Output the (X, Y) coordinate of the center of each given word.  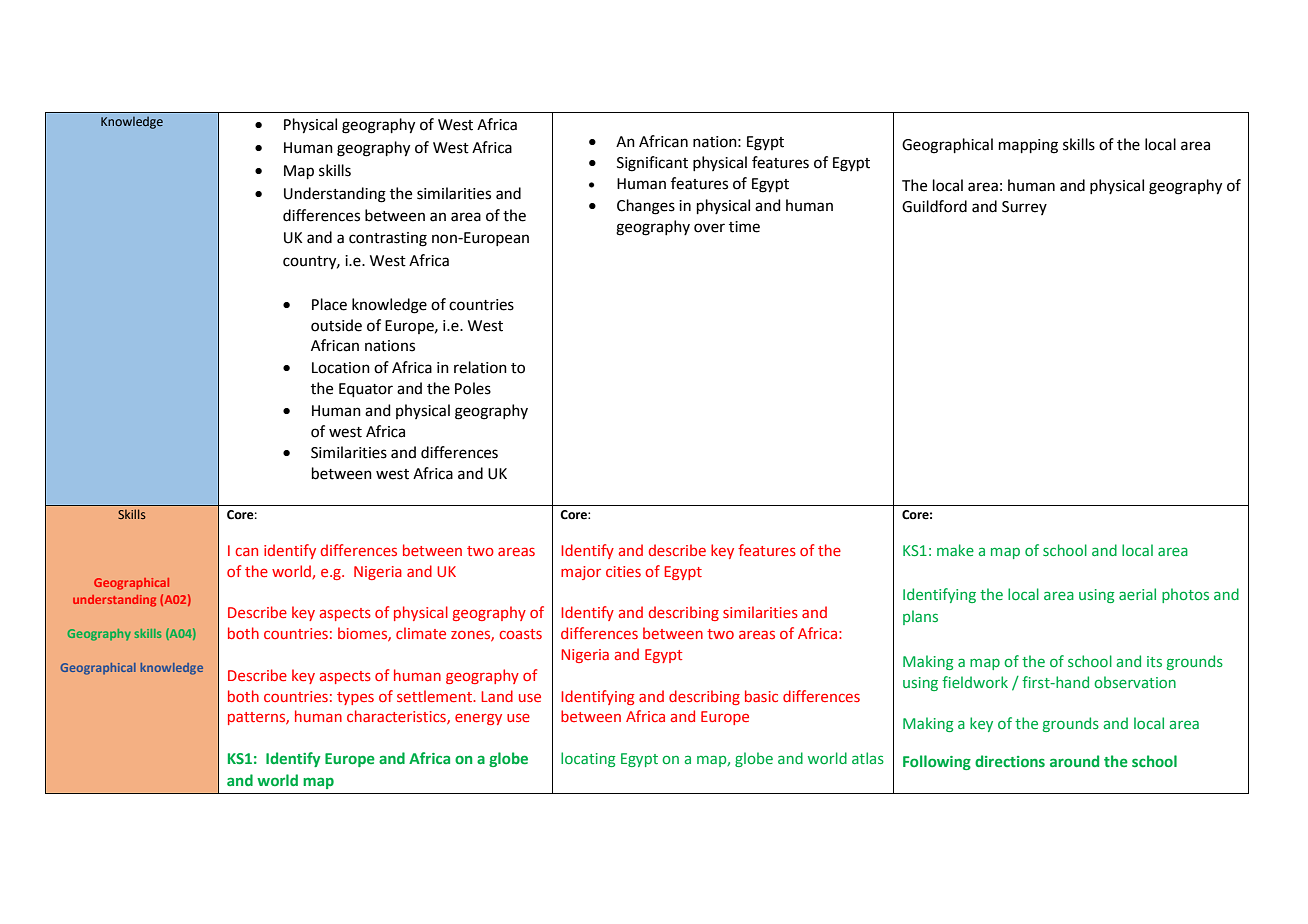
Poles (473, 388)
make (955, 550)
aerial (1137, 594)
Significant (652, 164)
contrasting (388, 239)
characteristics (397, 717)
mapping (1028, 146)
